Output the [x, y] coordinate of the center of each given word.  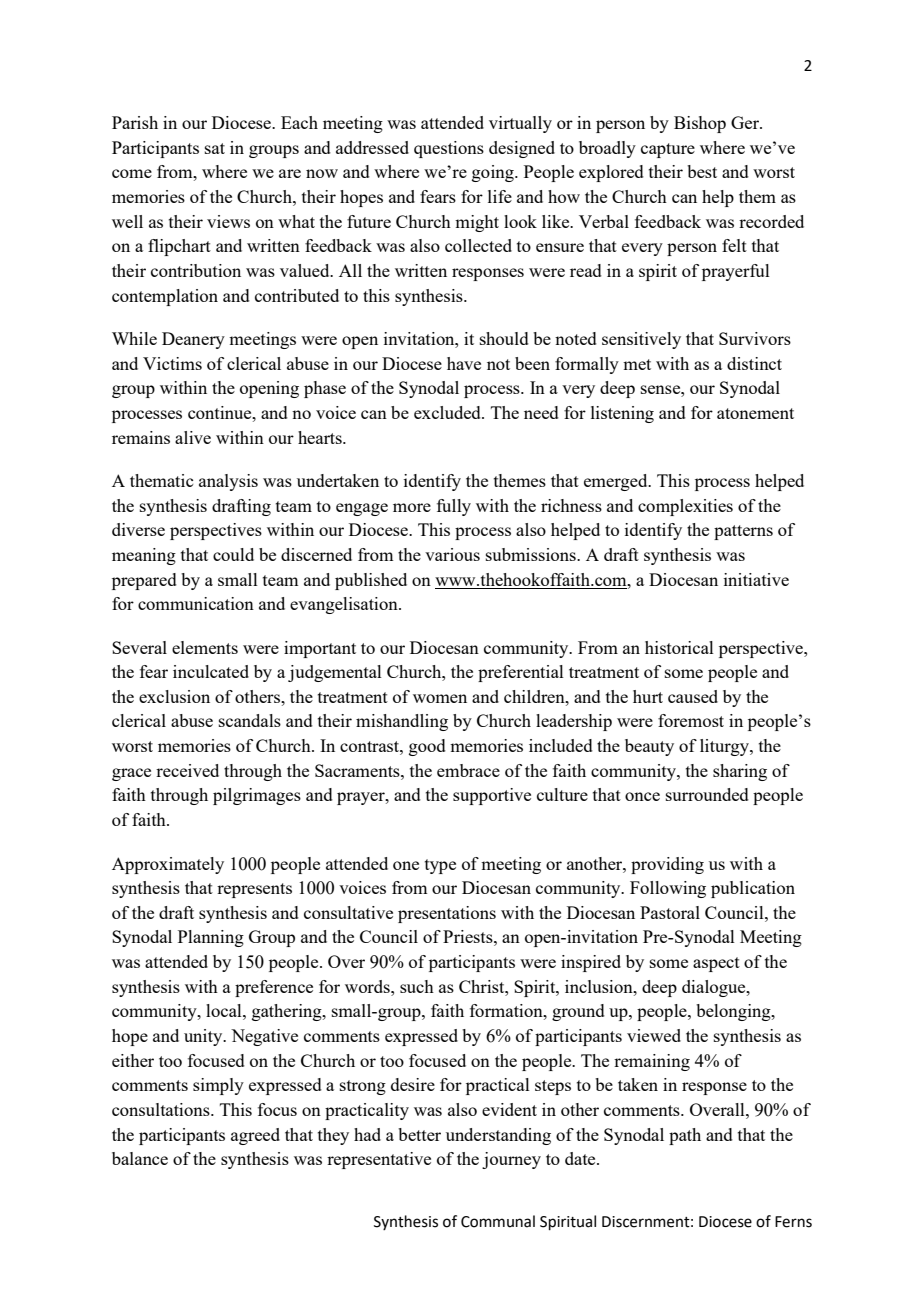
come [132, 173]
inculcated [211, 671]
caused [693, 696]
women [440, 698]
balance [140, 1158]
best [702, 171]
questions [449, 149]
